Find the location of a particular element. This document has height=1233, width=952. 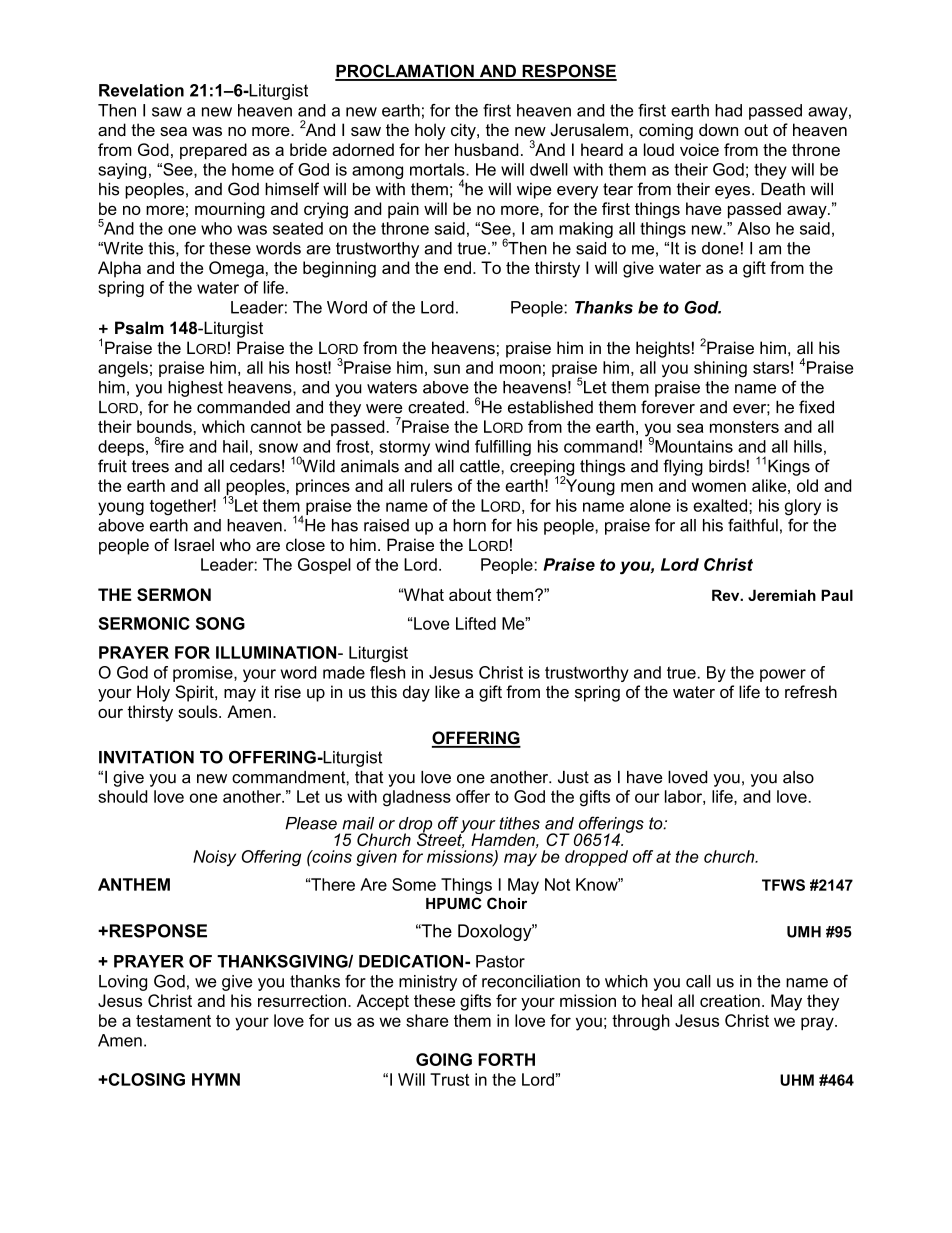

monsters is located at coordinates (744, 427).
